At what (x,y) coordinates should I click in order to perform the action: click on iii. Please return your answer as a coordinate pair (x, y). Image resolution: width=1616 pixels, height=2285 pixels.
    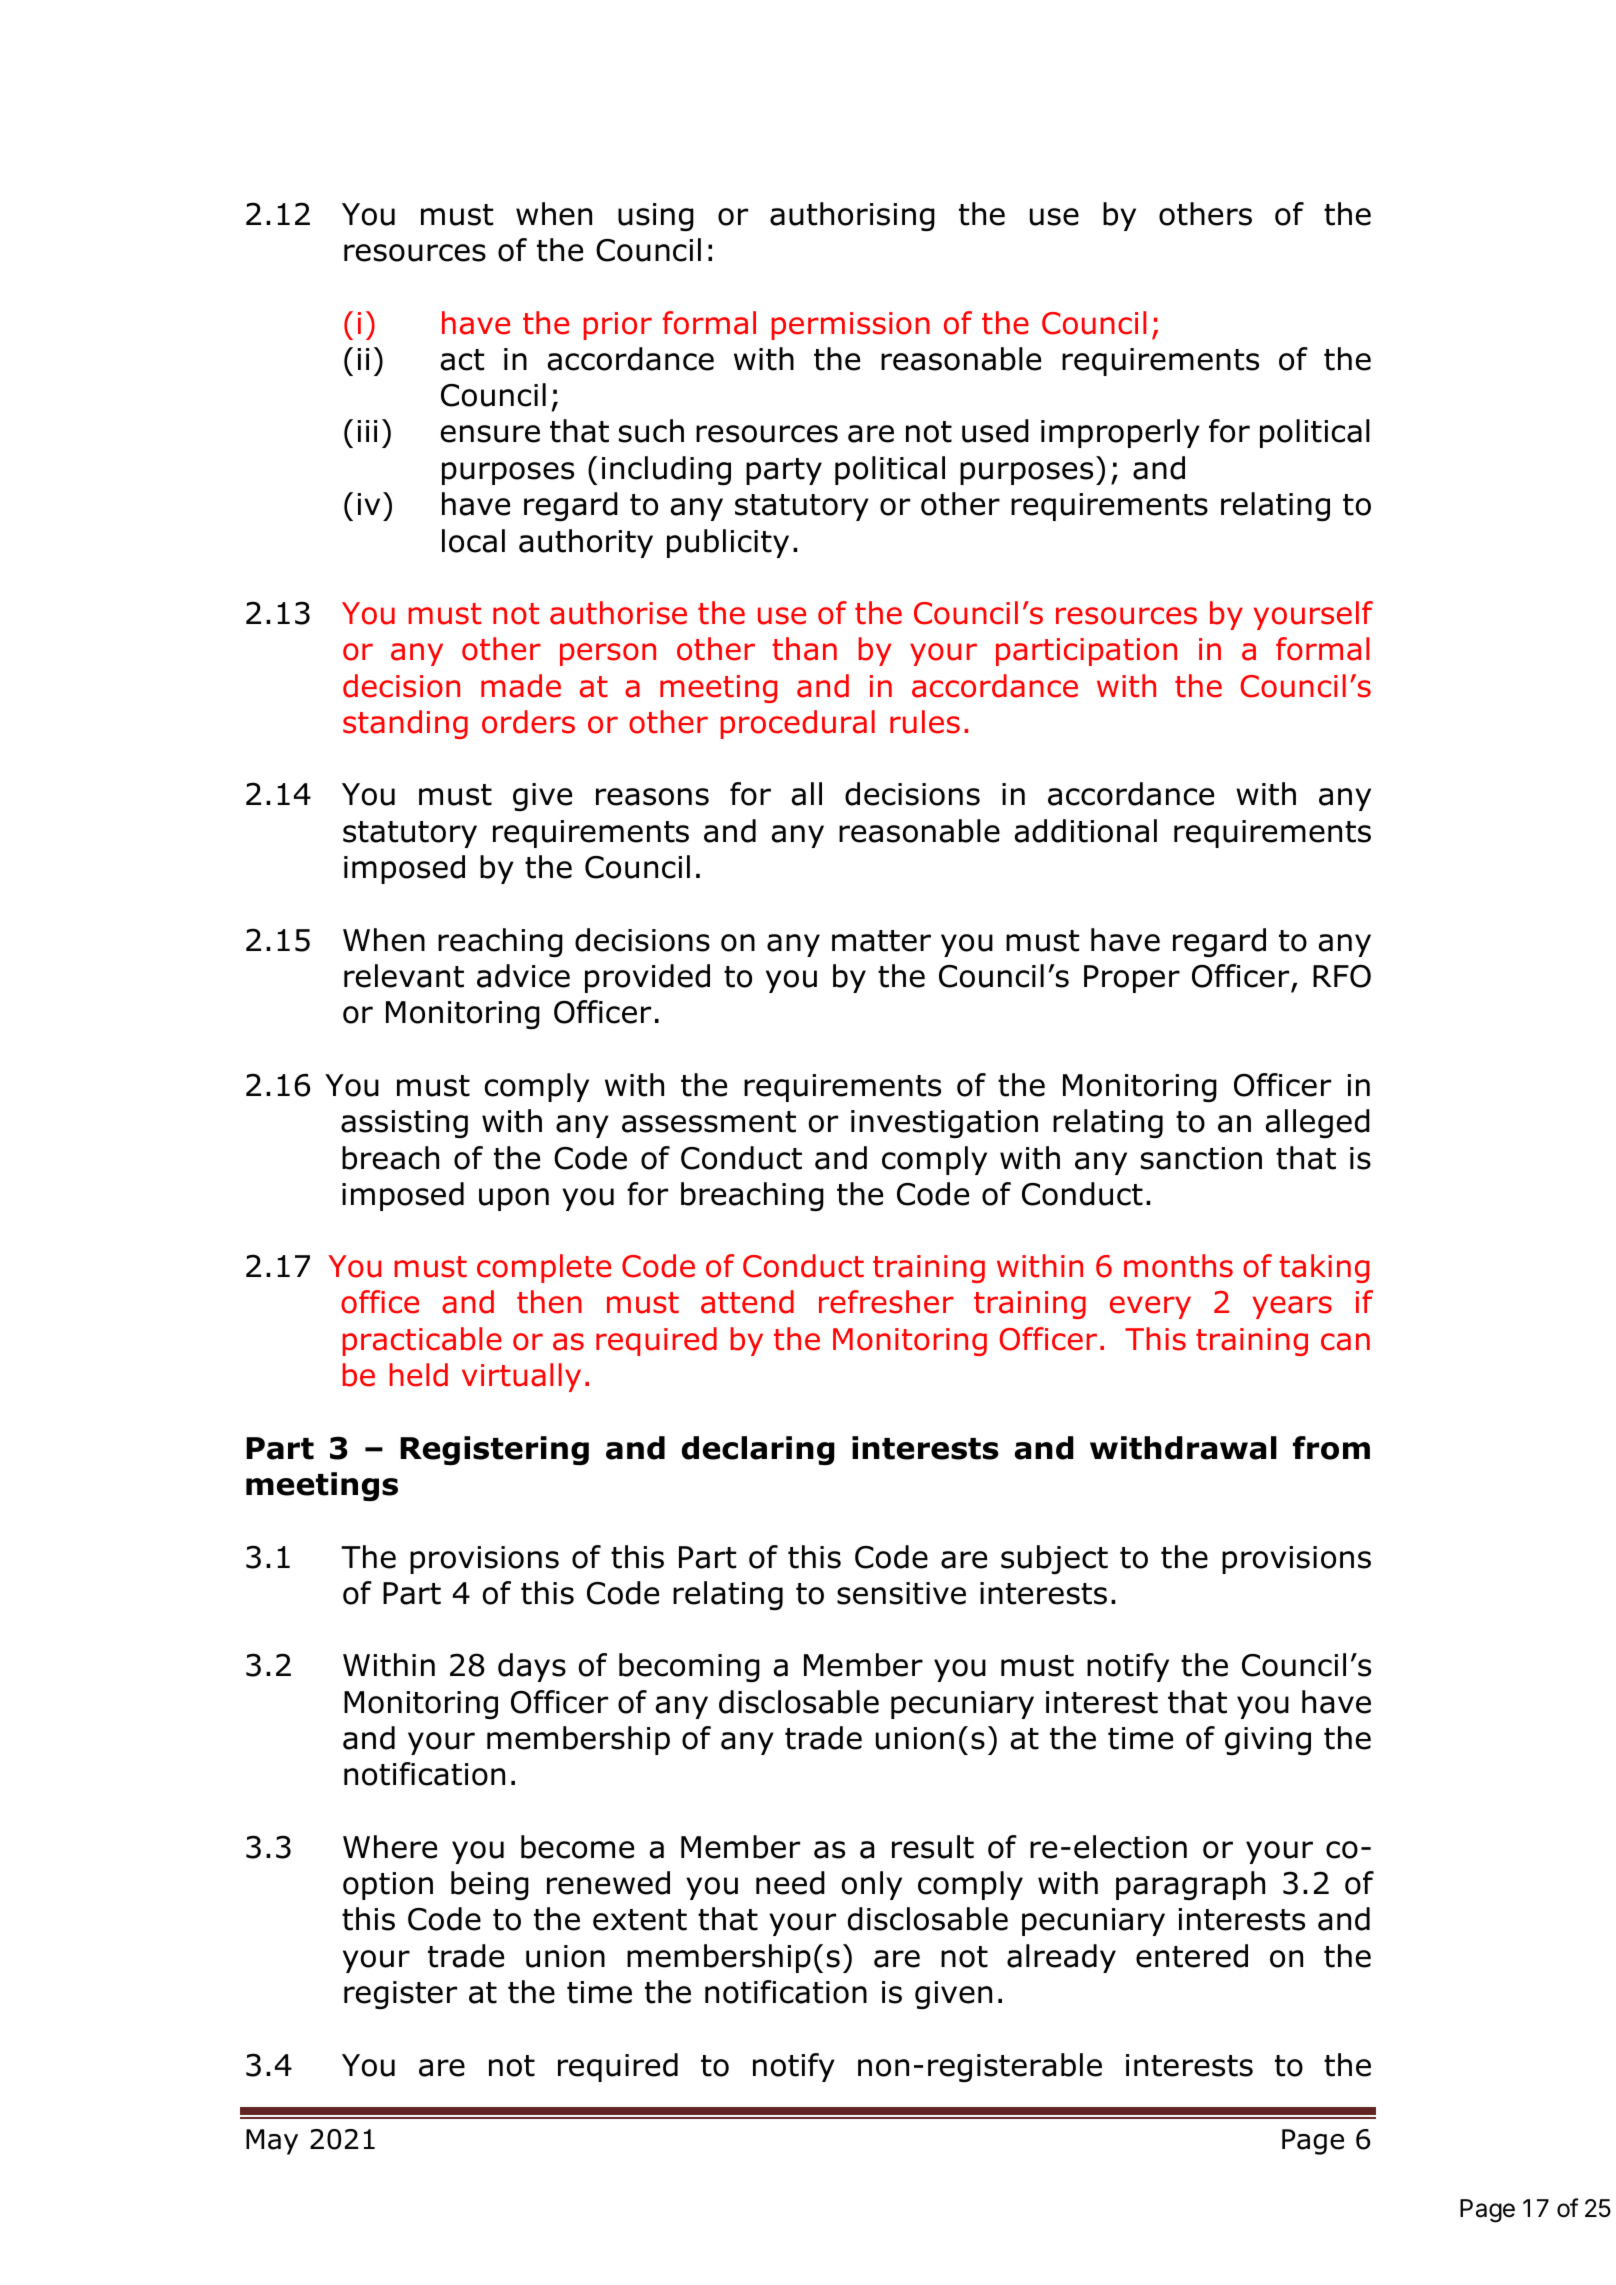
    Looking at the image, I should click on (367, 431).
